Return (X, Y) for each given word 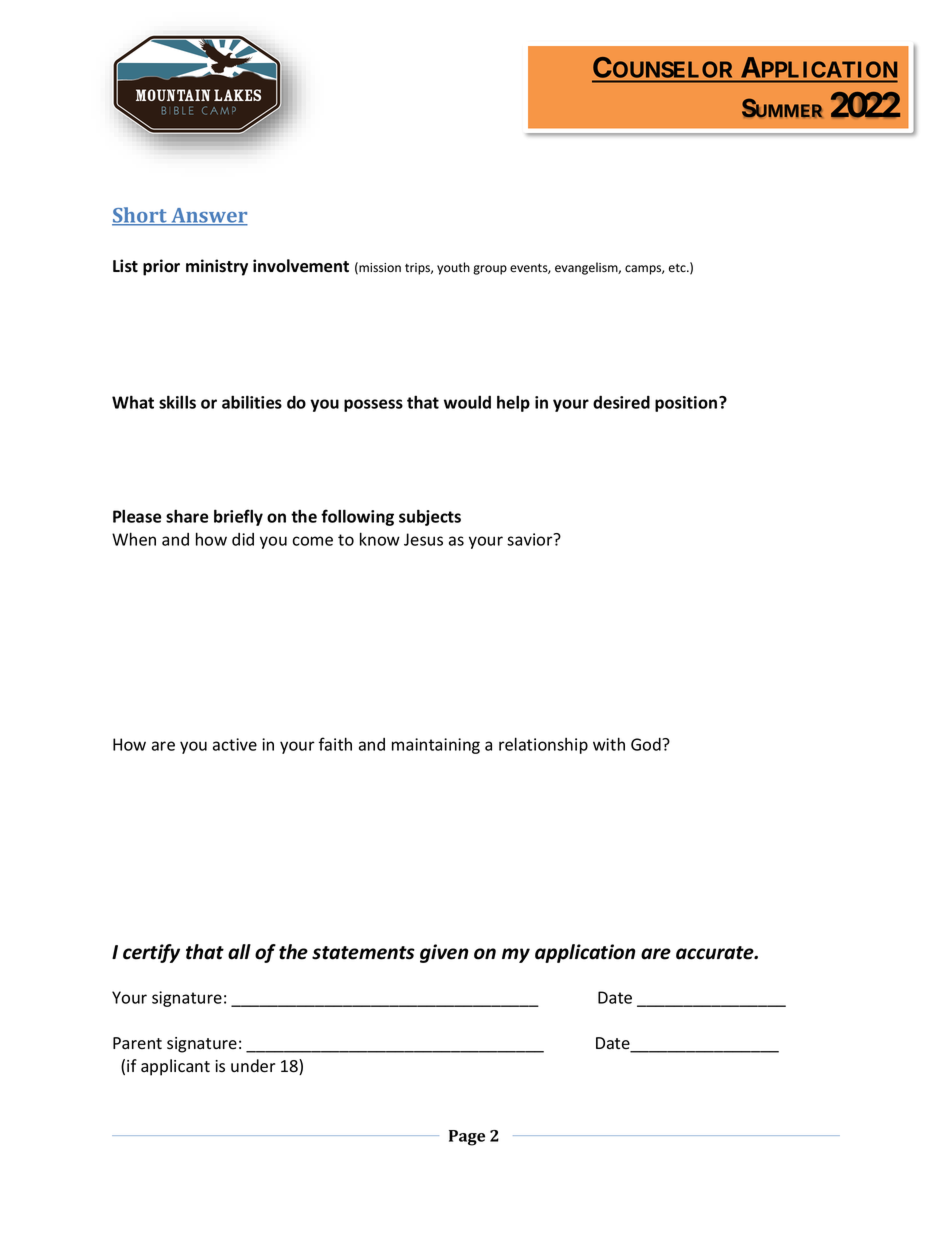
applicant (175, 1067)
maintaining (436, 746)
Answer (208, 216)
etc (678, 268)
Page (467, 1138)
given (444, 953)
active (235, 744)
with (609, 744)
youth (453, 268)
